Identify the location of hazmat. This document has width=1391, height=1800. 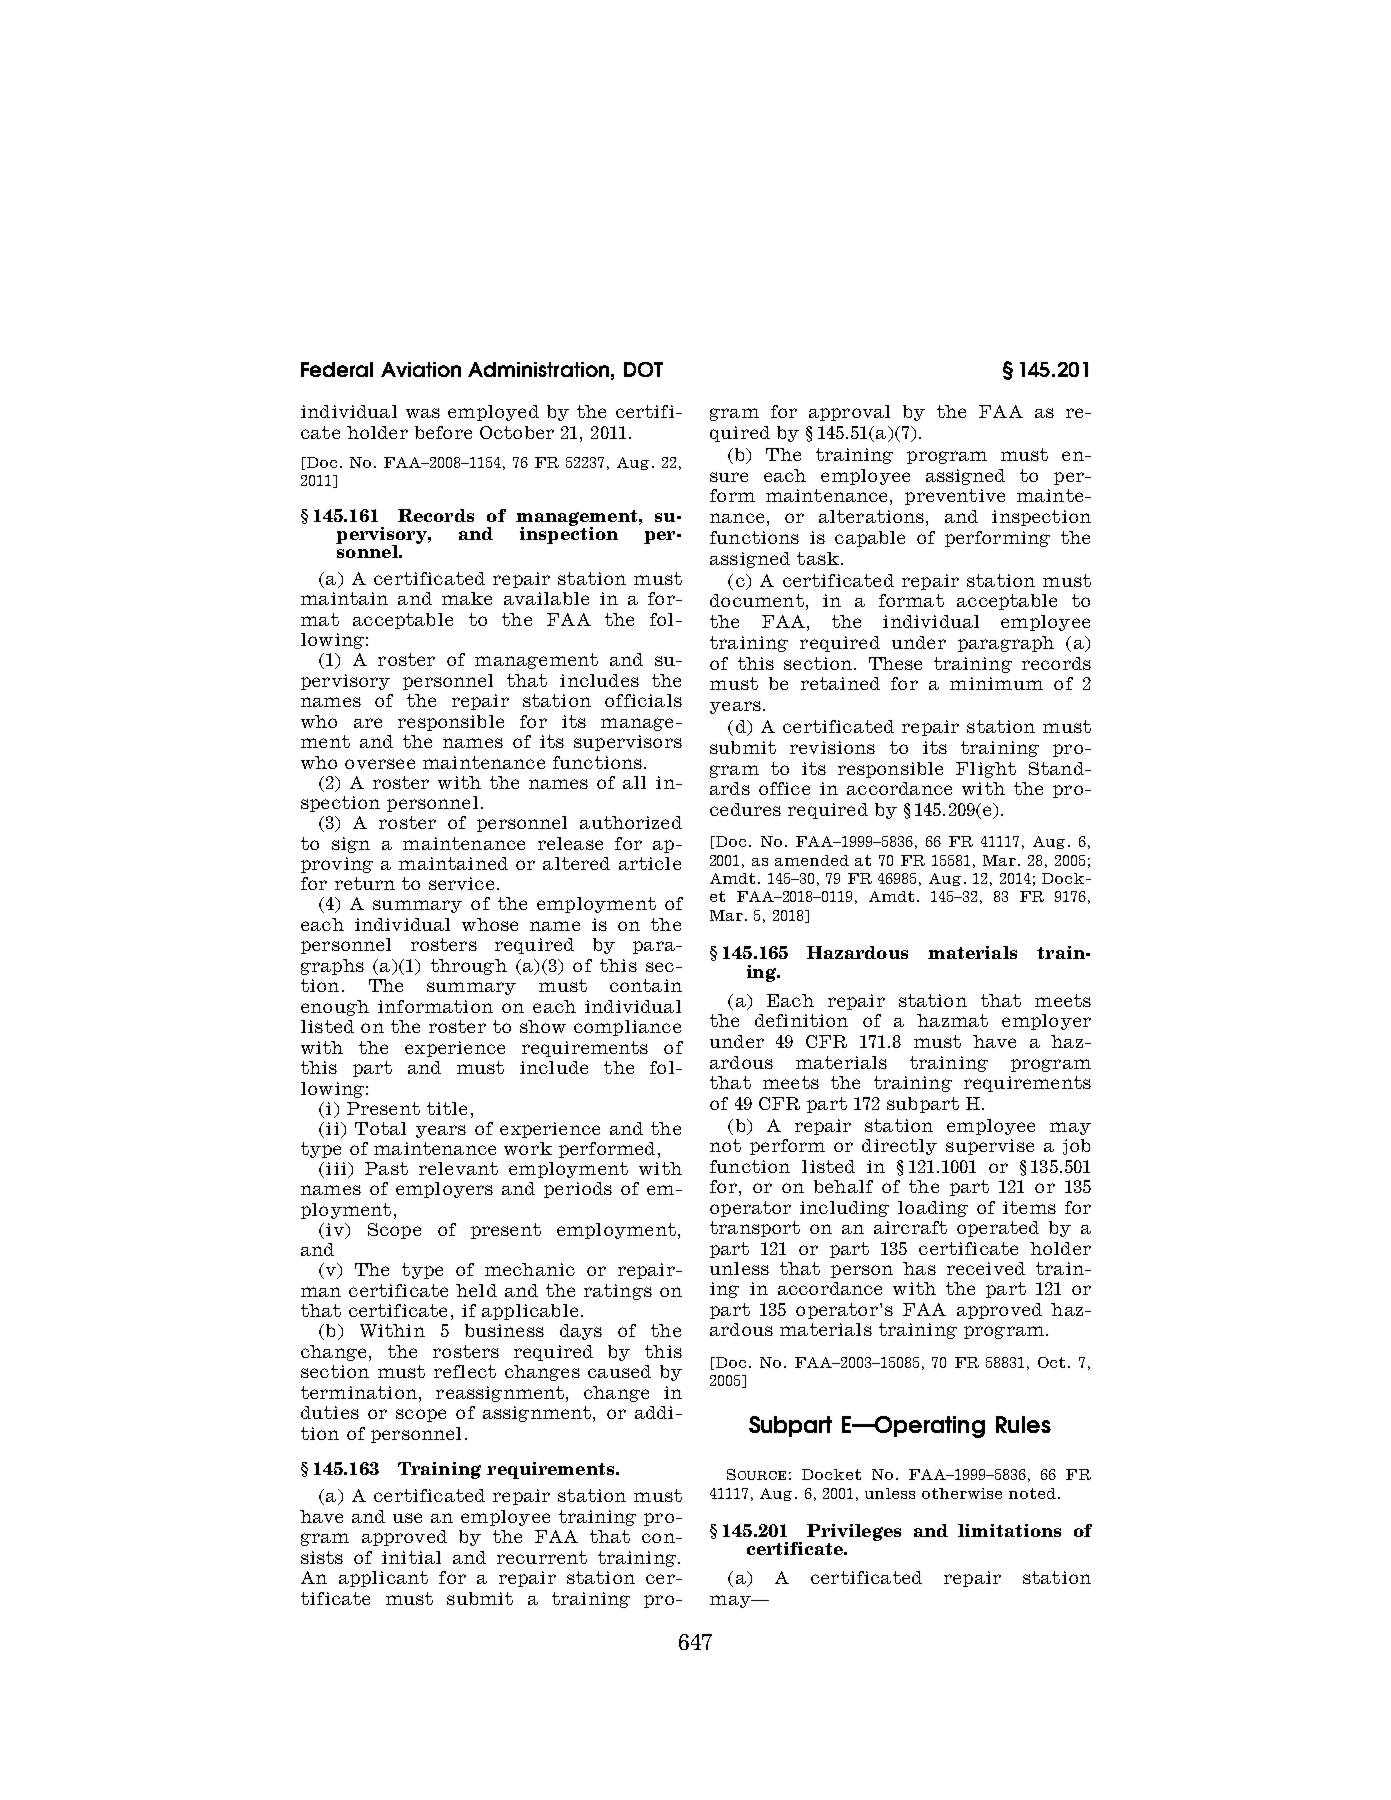
(952, 1020).
